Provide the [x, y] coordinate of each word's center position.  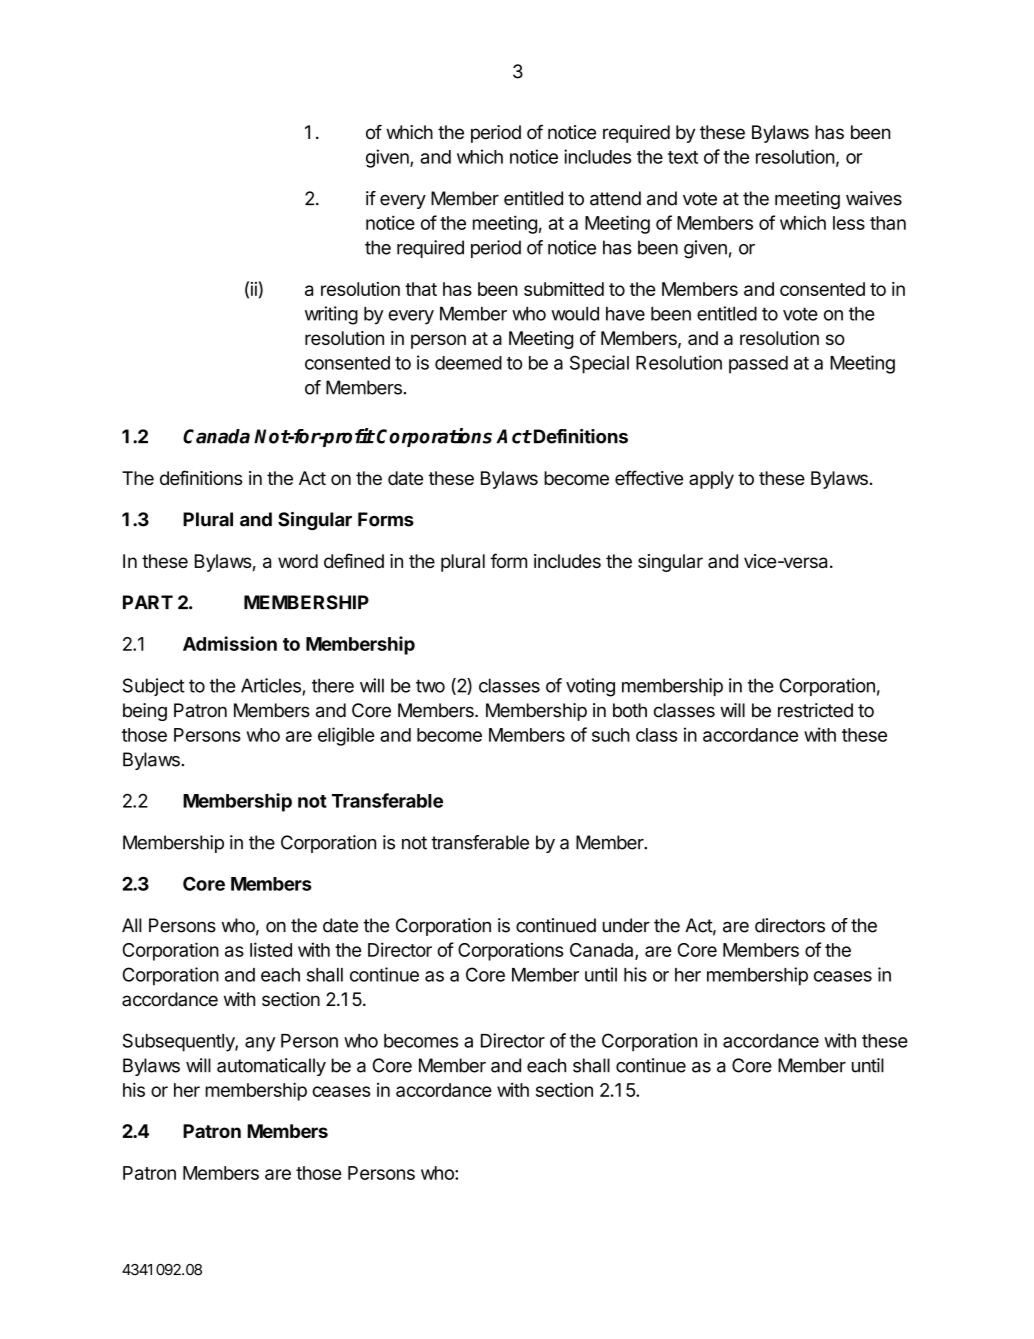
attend [615, 198]
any [260, 1044]
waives [874, 198]
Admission [230, 643]
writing [331, 315]
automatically [271, 1067]
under [626, 925]
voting [590, 687]
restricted [815, 710]
